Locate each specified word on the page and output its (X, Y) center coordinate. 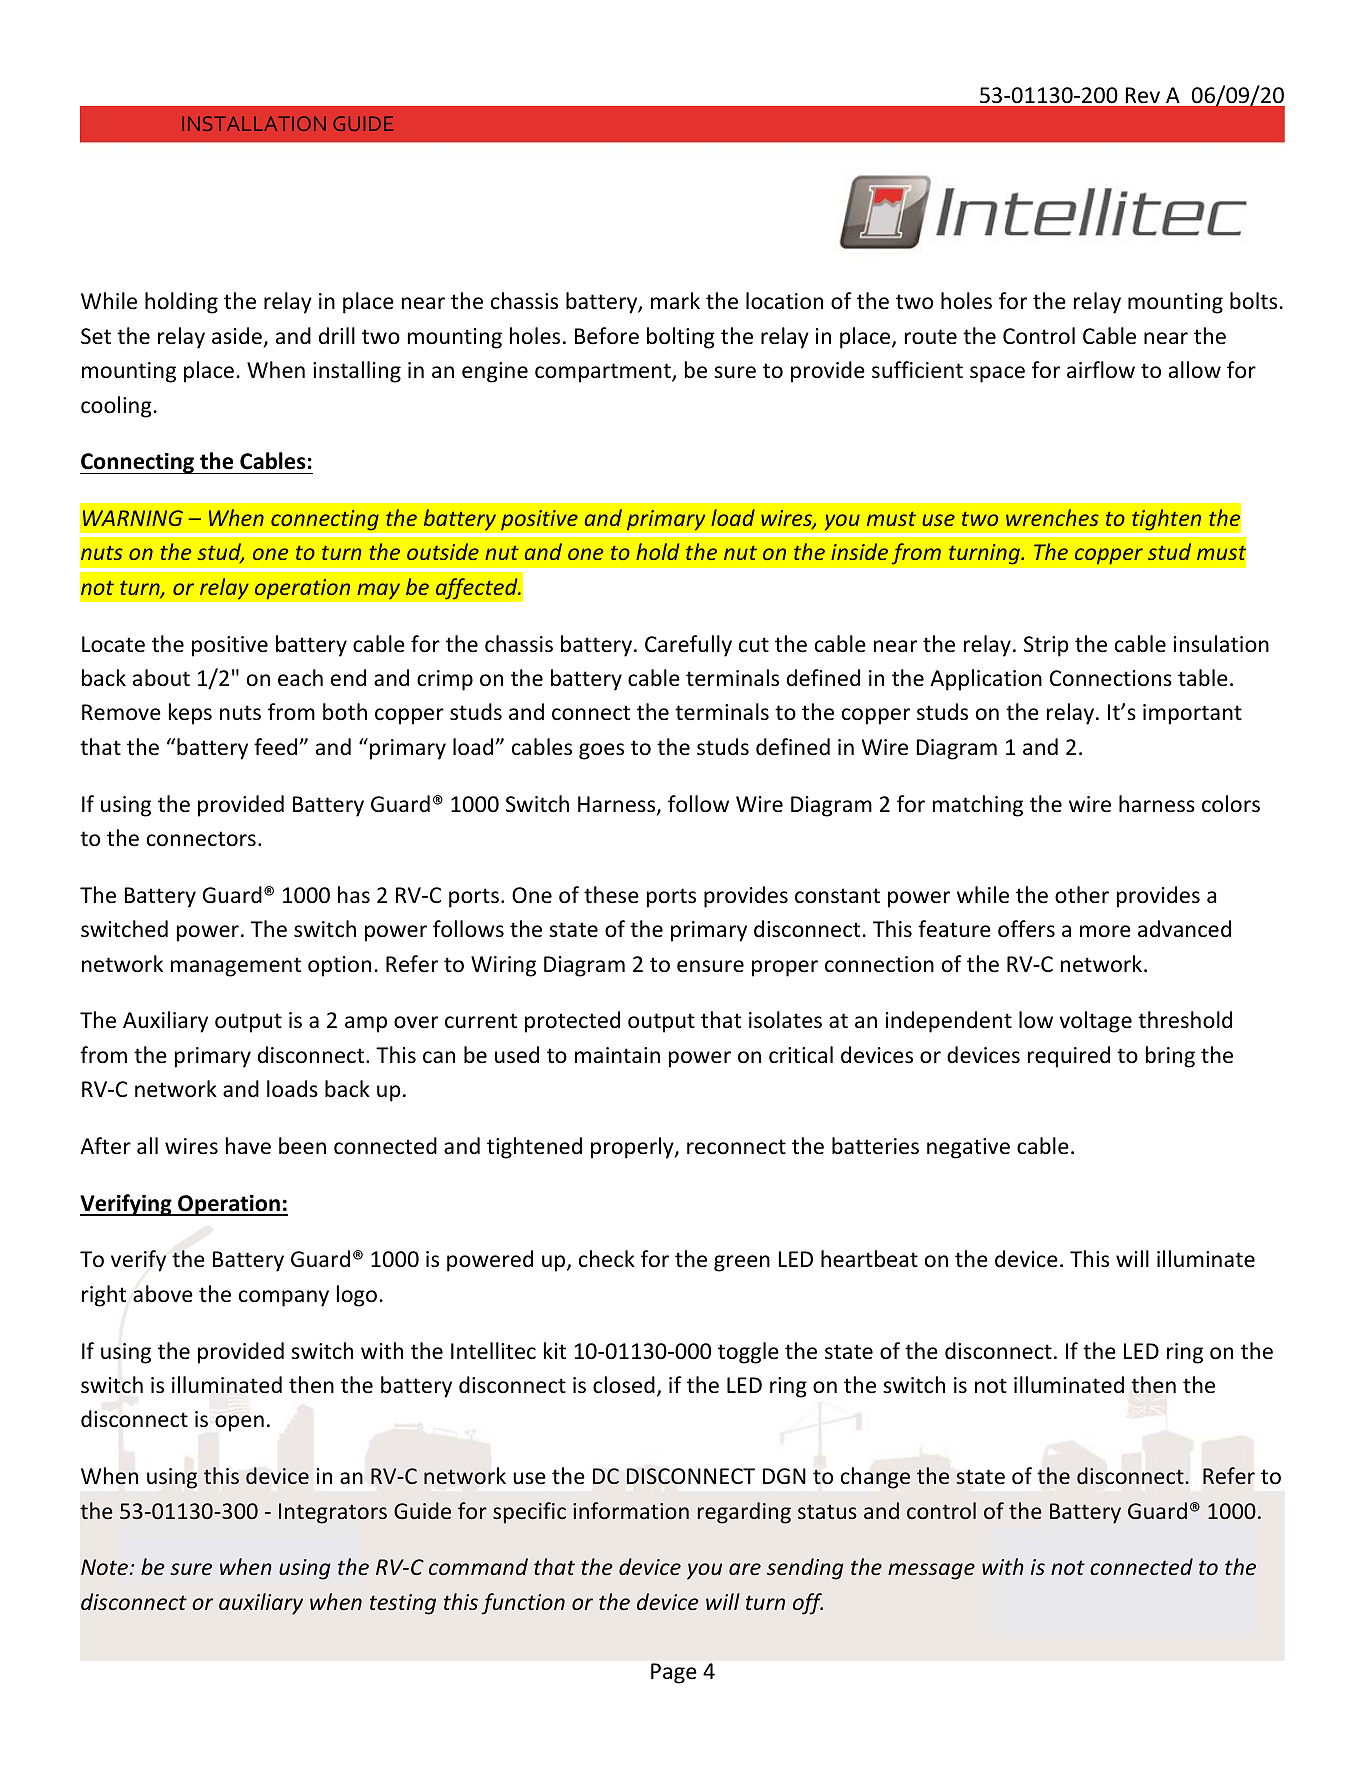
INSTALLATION (254, 123)
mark (675, 300)
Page (674, 1673)
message (931, 1571)
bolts (1253, 301)
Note (104, 1567)
